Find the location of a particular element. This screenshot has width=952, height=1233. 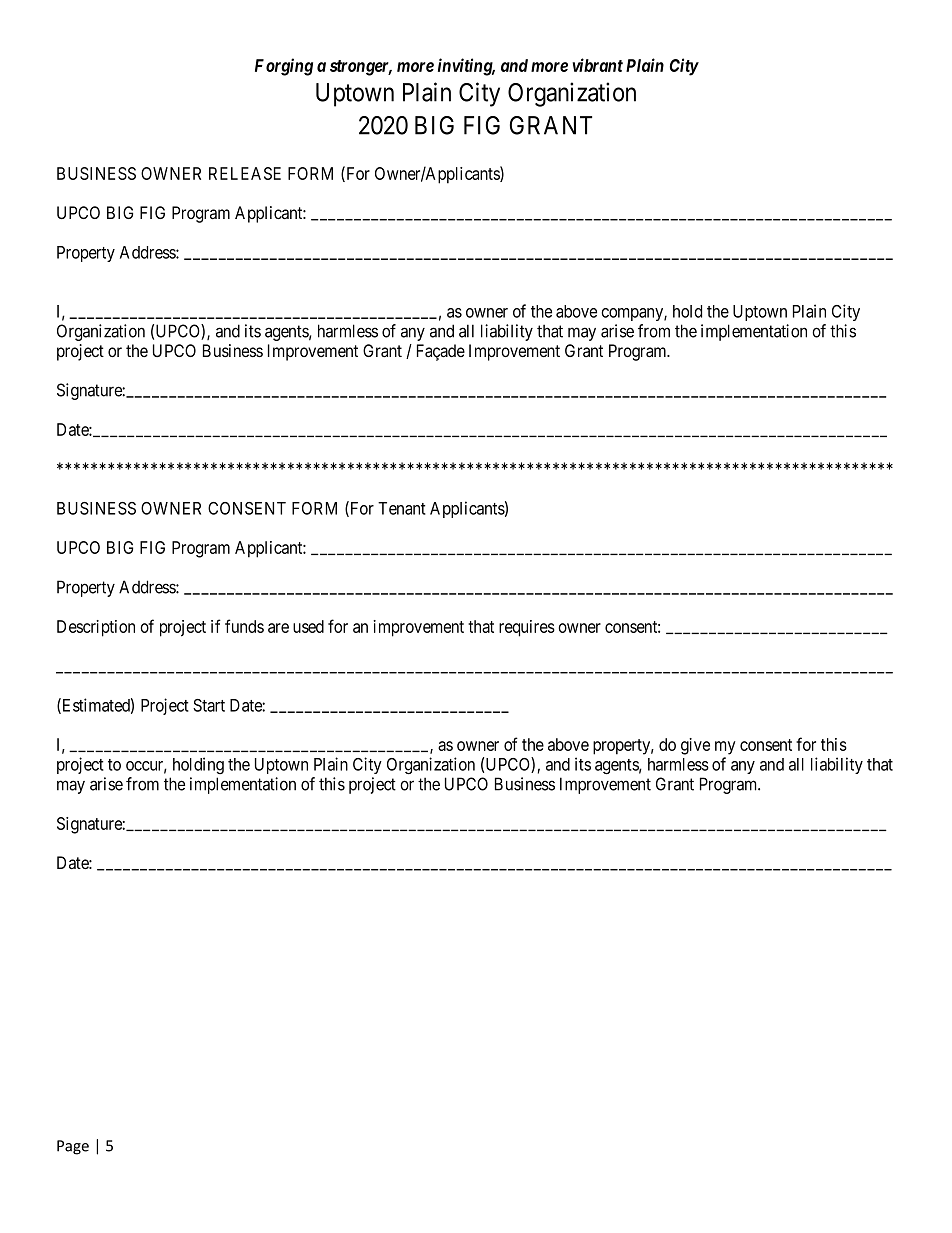

Tenant is located at coordinates (402, 508).
